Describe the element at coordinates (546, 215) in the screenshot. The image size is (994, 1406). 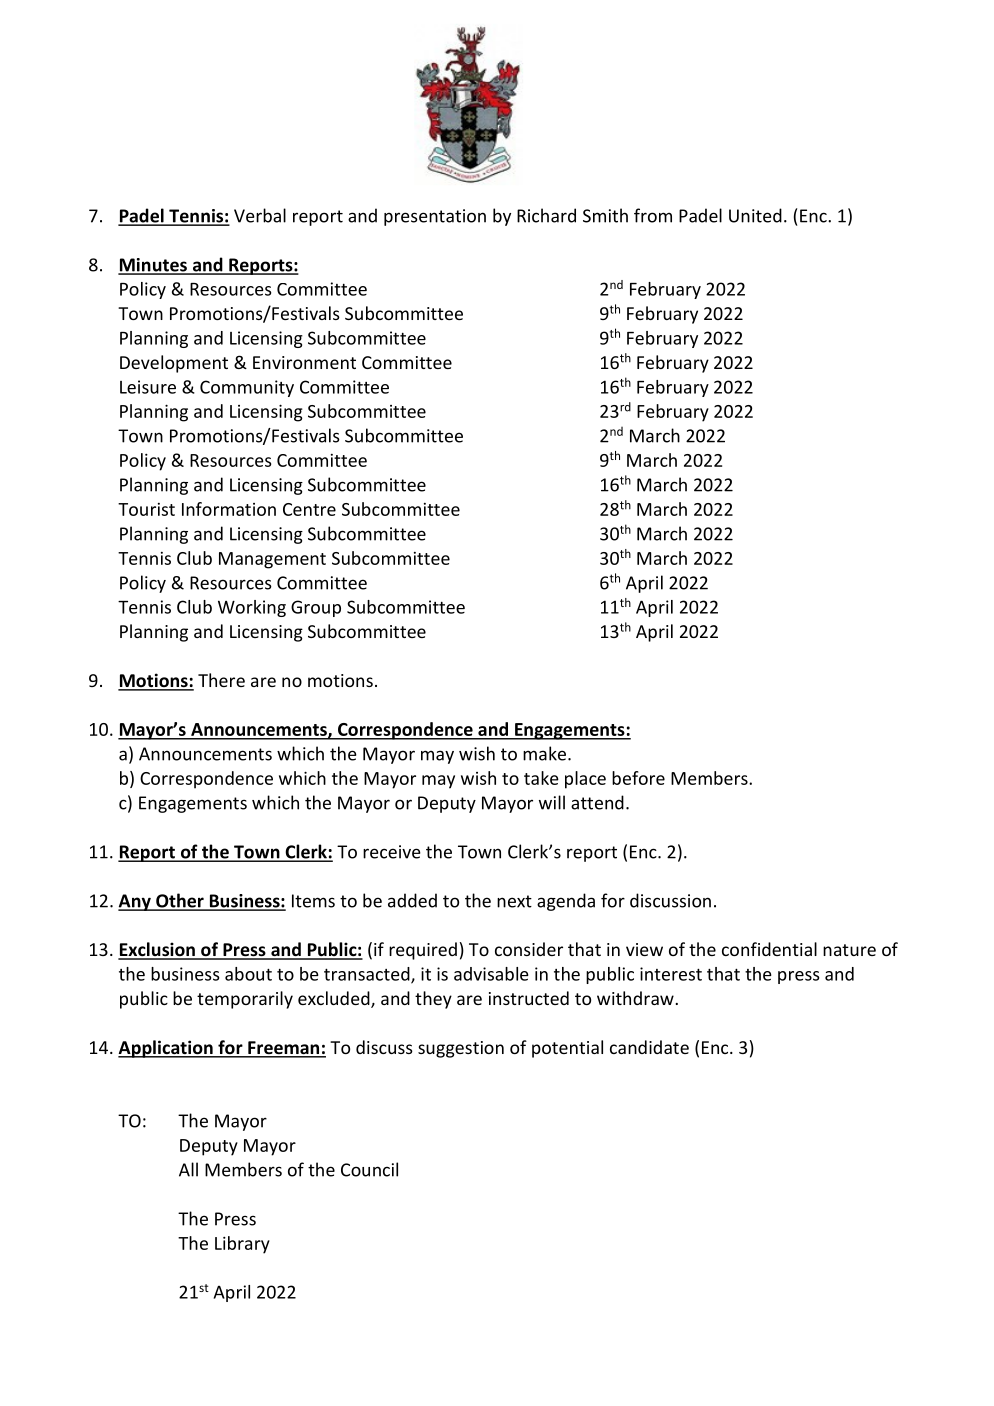
I see `Richard` at that location.
